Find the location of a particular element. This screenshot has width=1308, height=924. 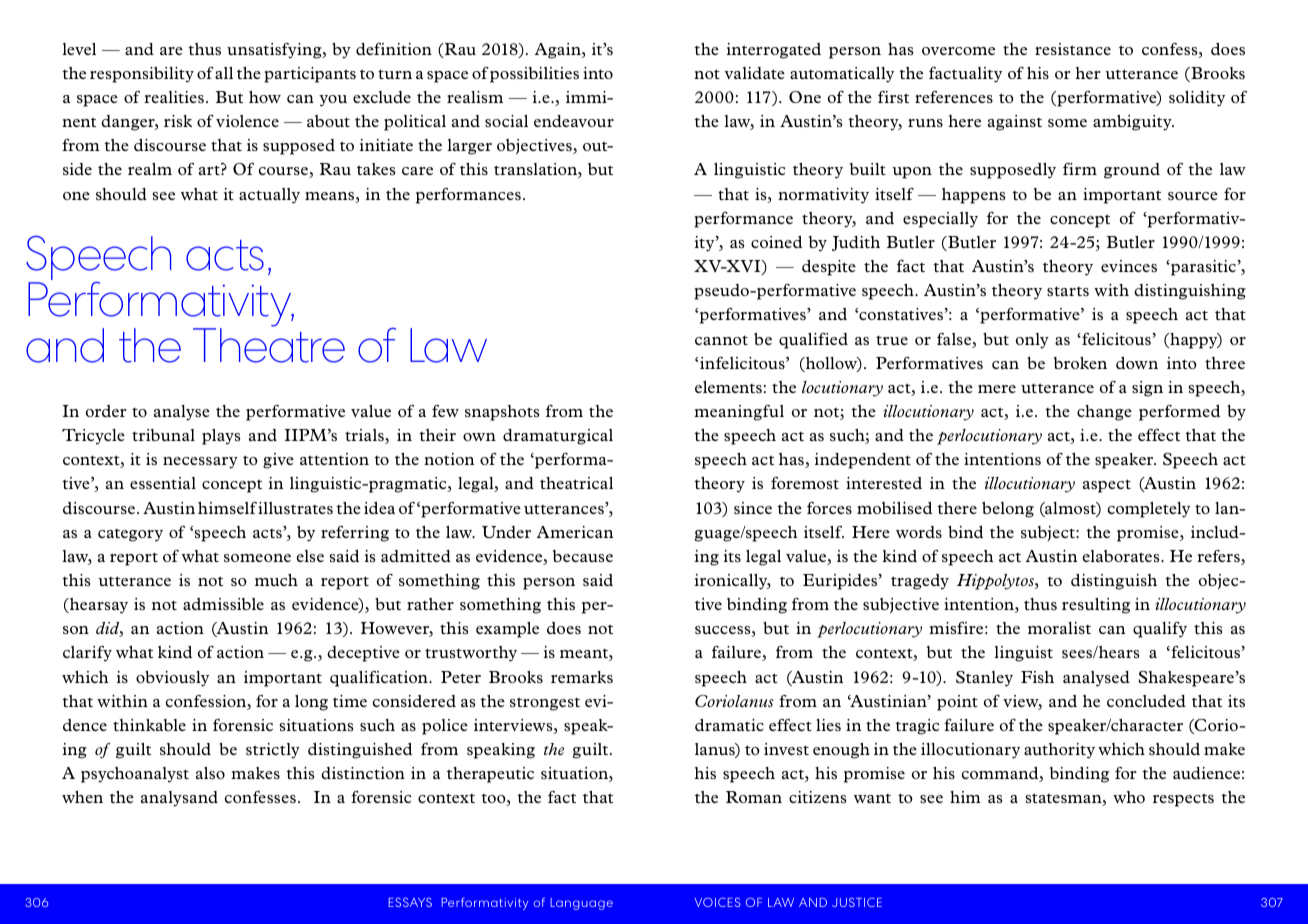

ESSAYS is located at coordinates (410, 902).
